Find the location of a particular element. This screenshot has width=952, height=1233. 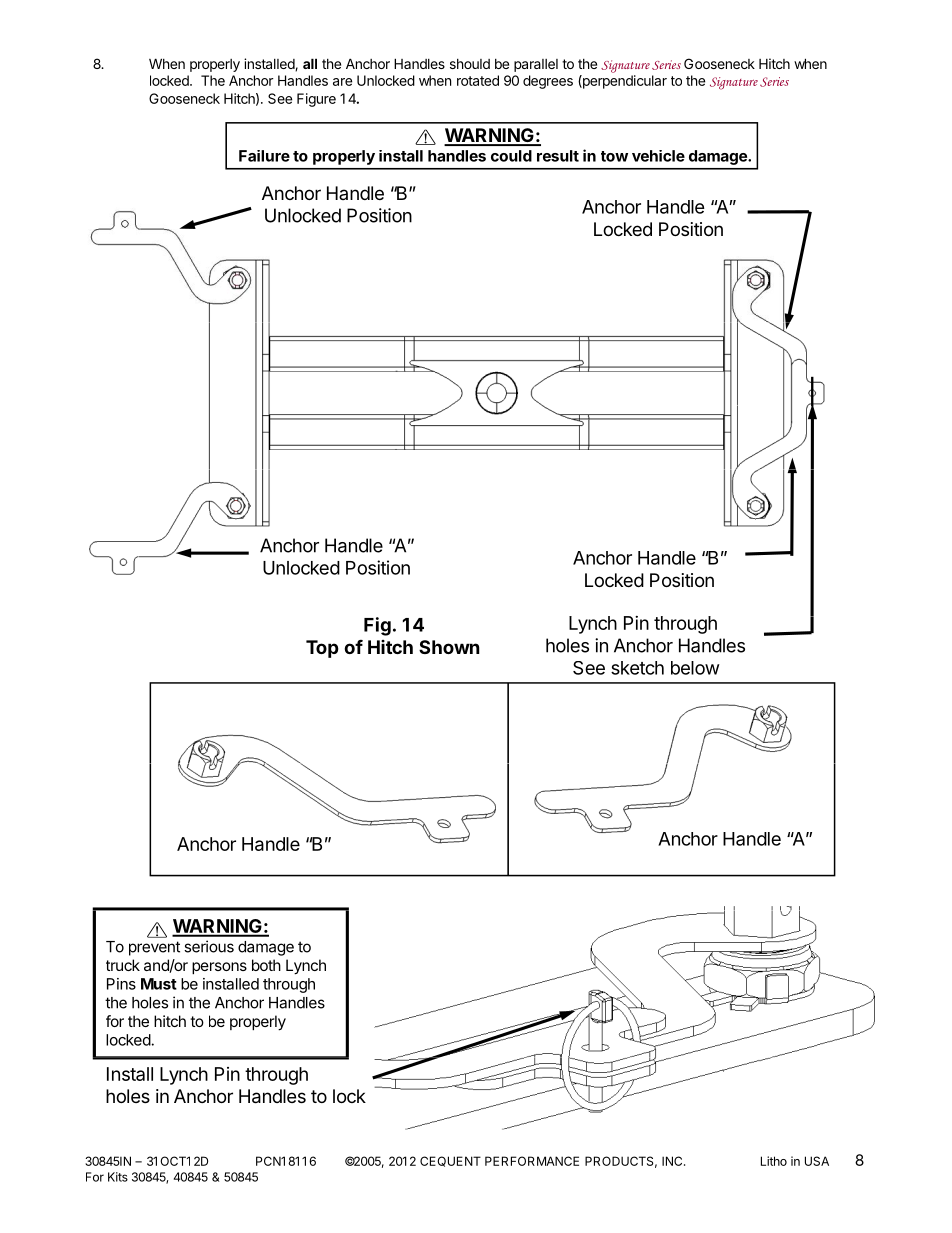

below is located at coordinates (695, 668).
